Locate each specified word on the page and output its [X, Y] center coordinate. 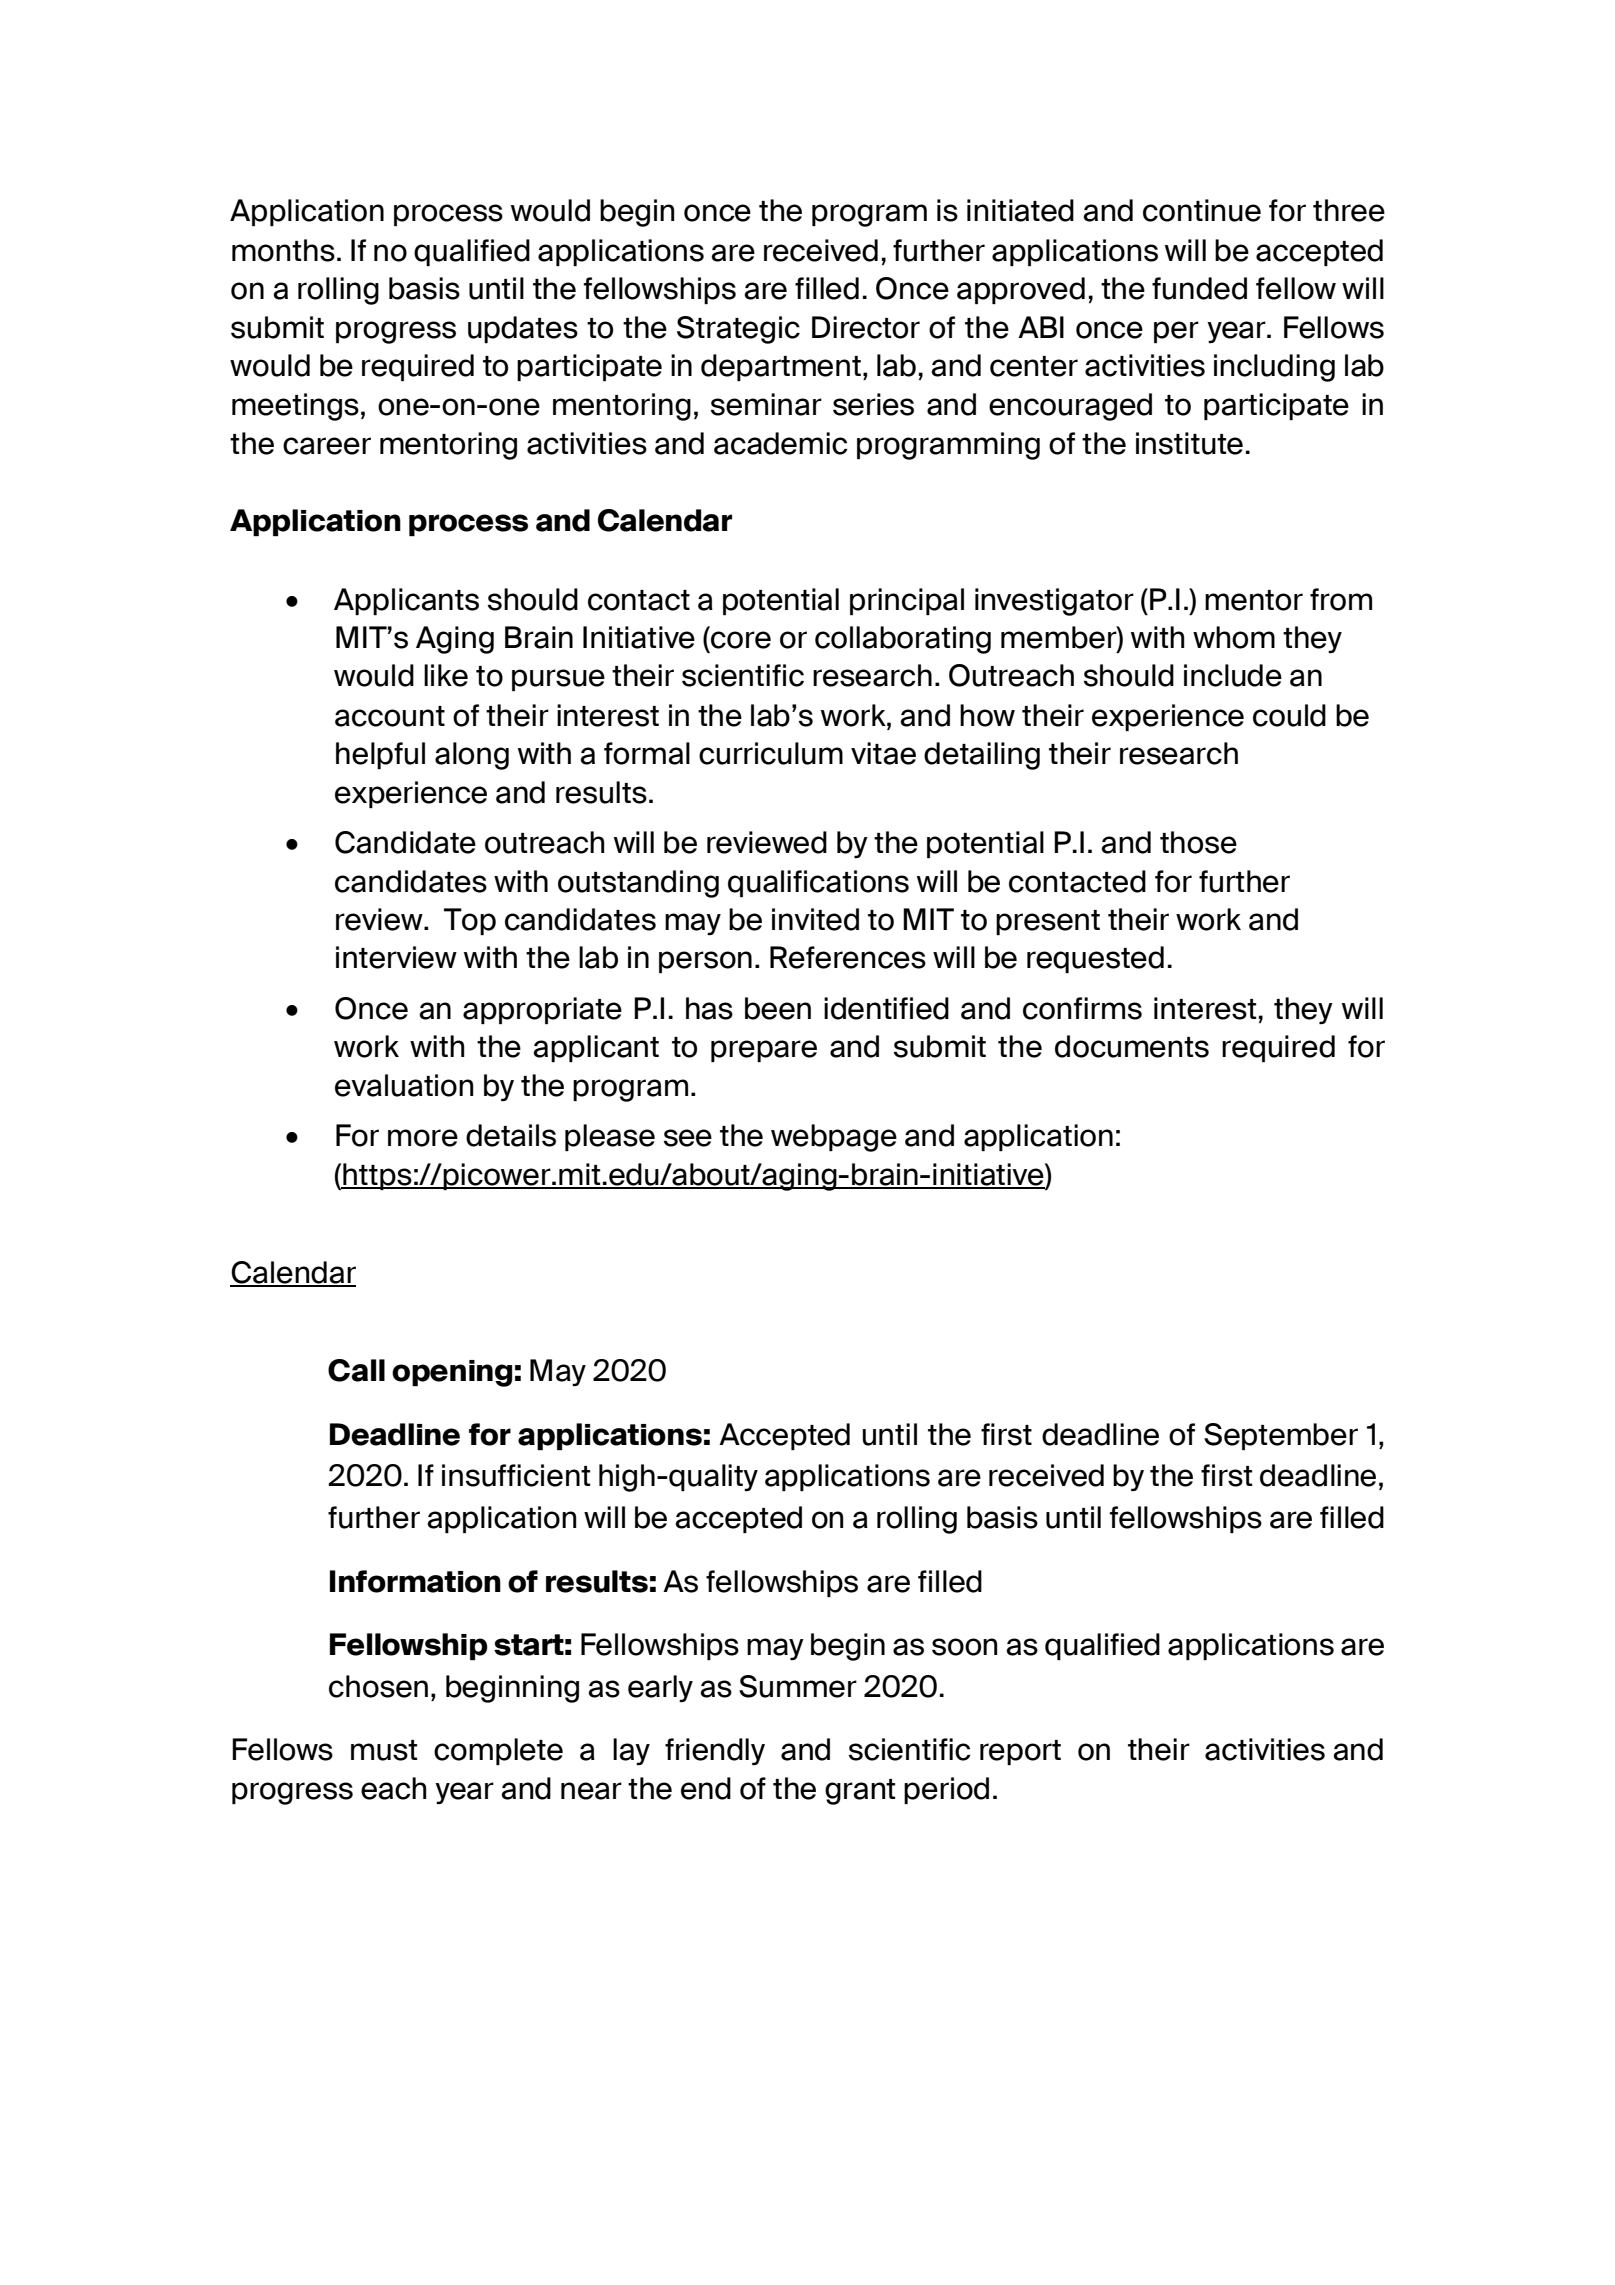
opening [452, 1373]
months [283, 250]
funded [1199, 288]
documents [1132, 1046]
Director [866, 327]
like [446, 675]
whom [1234, 637]
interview [396, 957]
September [1281, 1436]
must [384, 1750]
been [778, 1008]
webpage [834, 1138]
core [741, 640]
